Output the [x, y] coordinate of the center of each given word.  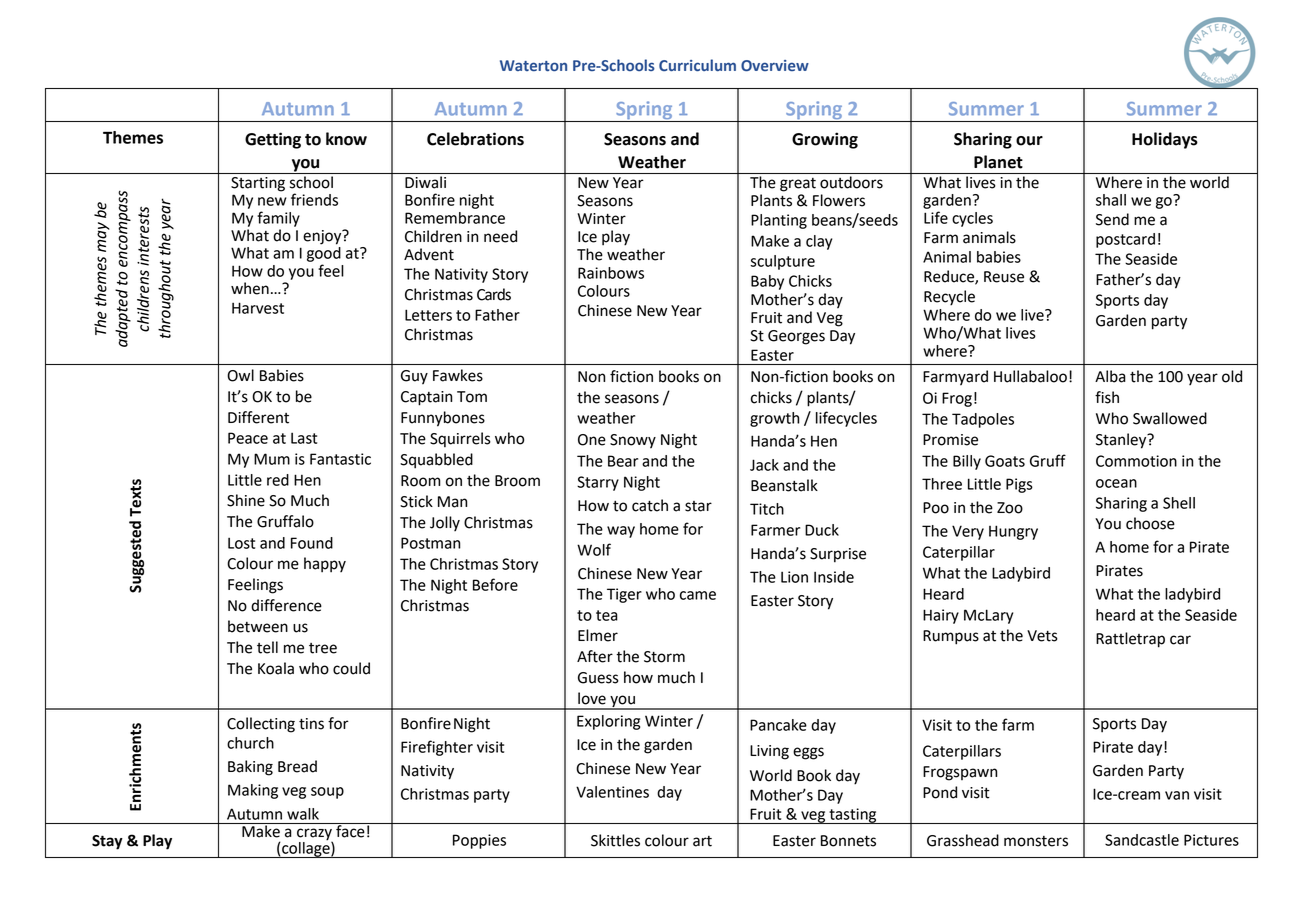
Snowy [633, 441]
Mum [272, 459]
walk [303, 814]
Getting [273, 140]
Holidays [1165, 140]
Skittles [615, 840]
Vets [1042, 636]
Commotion [1136, 461]
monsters [1036, 841]
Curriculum [697, 65]
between [258, 626]
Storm [664, 657]
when [250, 288]
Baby [767, 282]
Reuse [1004, 277]
